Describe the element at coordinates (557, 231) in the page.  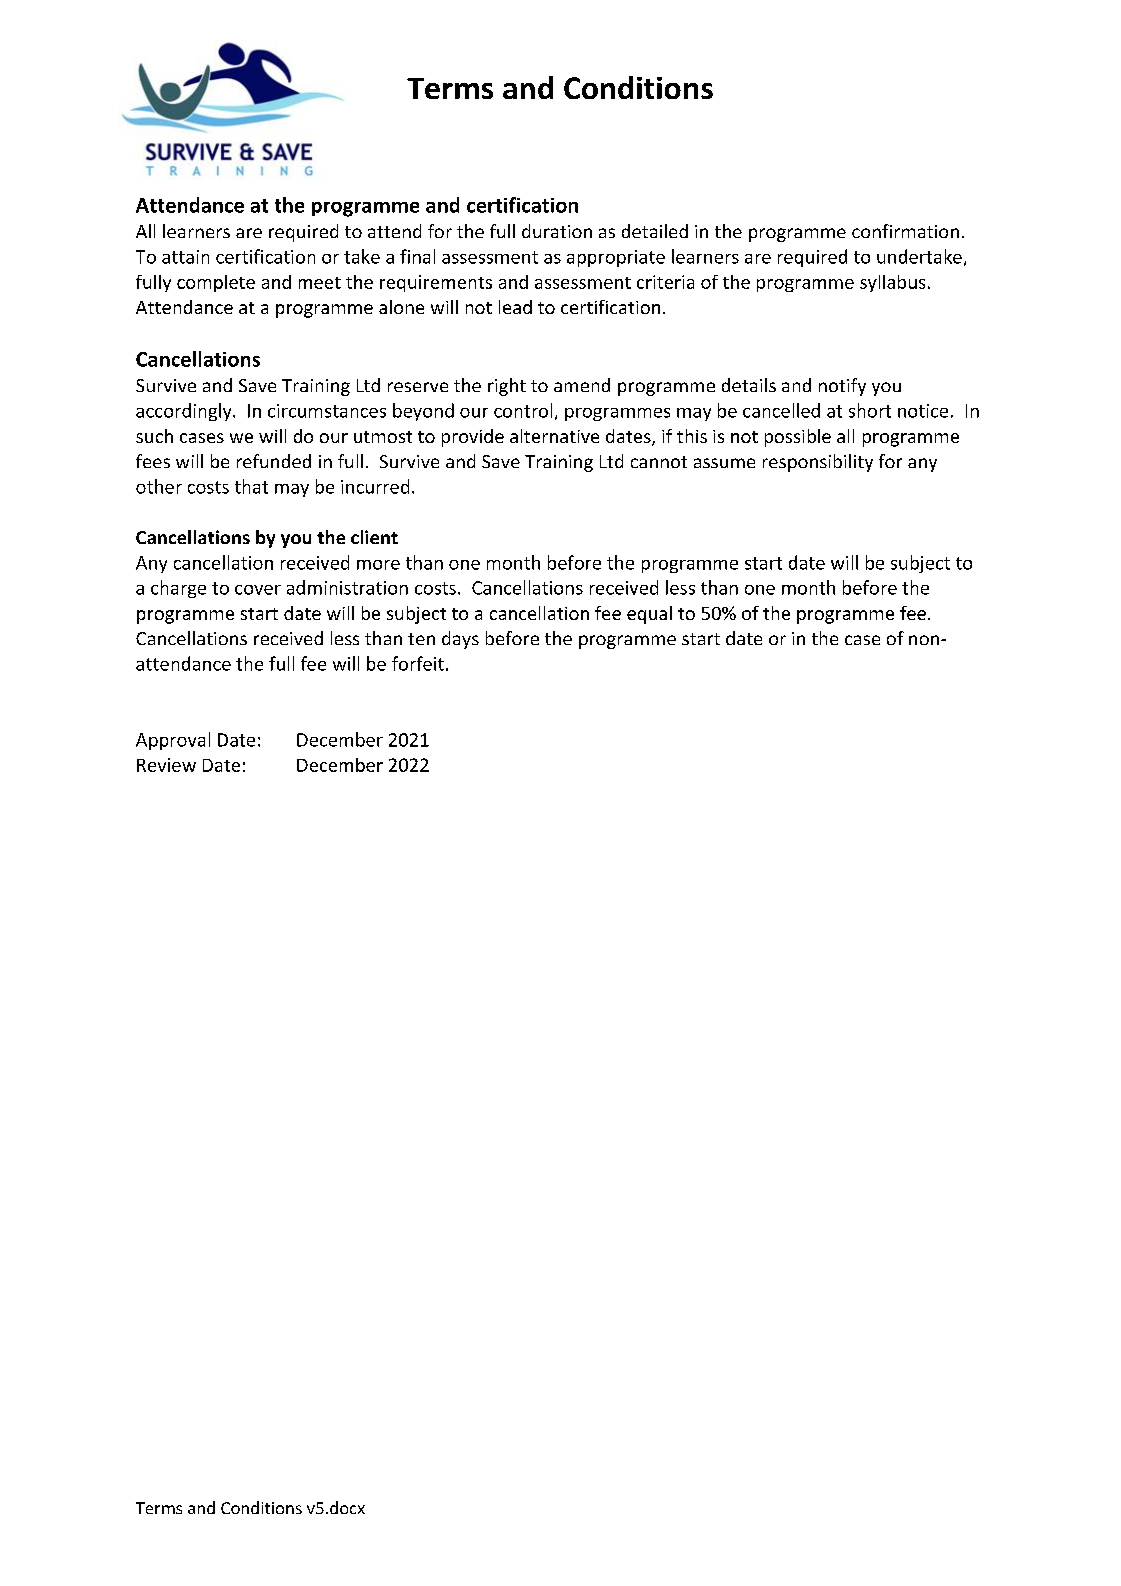
I see `duration` at that location.
